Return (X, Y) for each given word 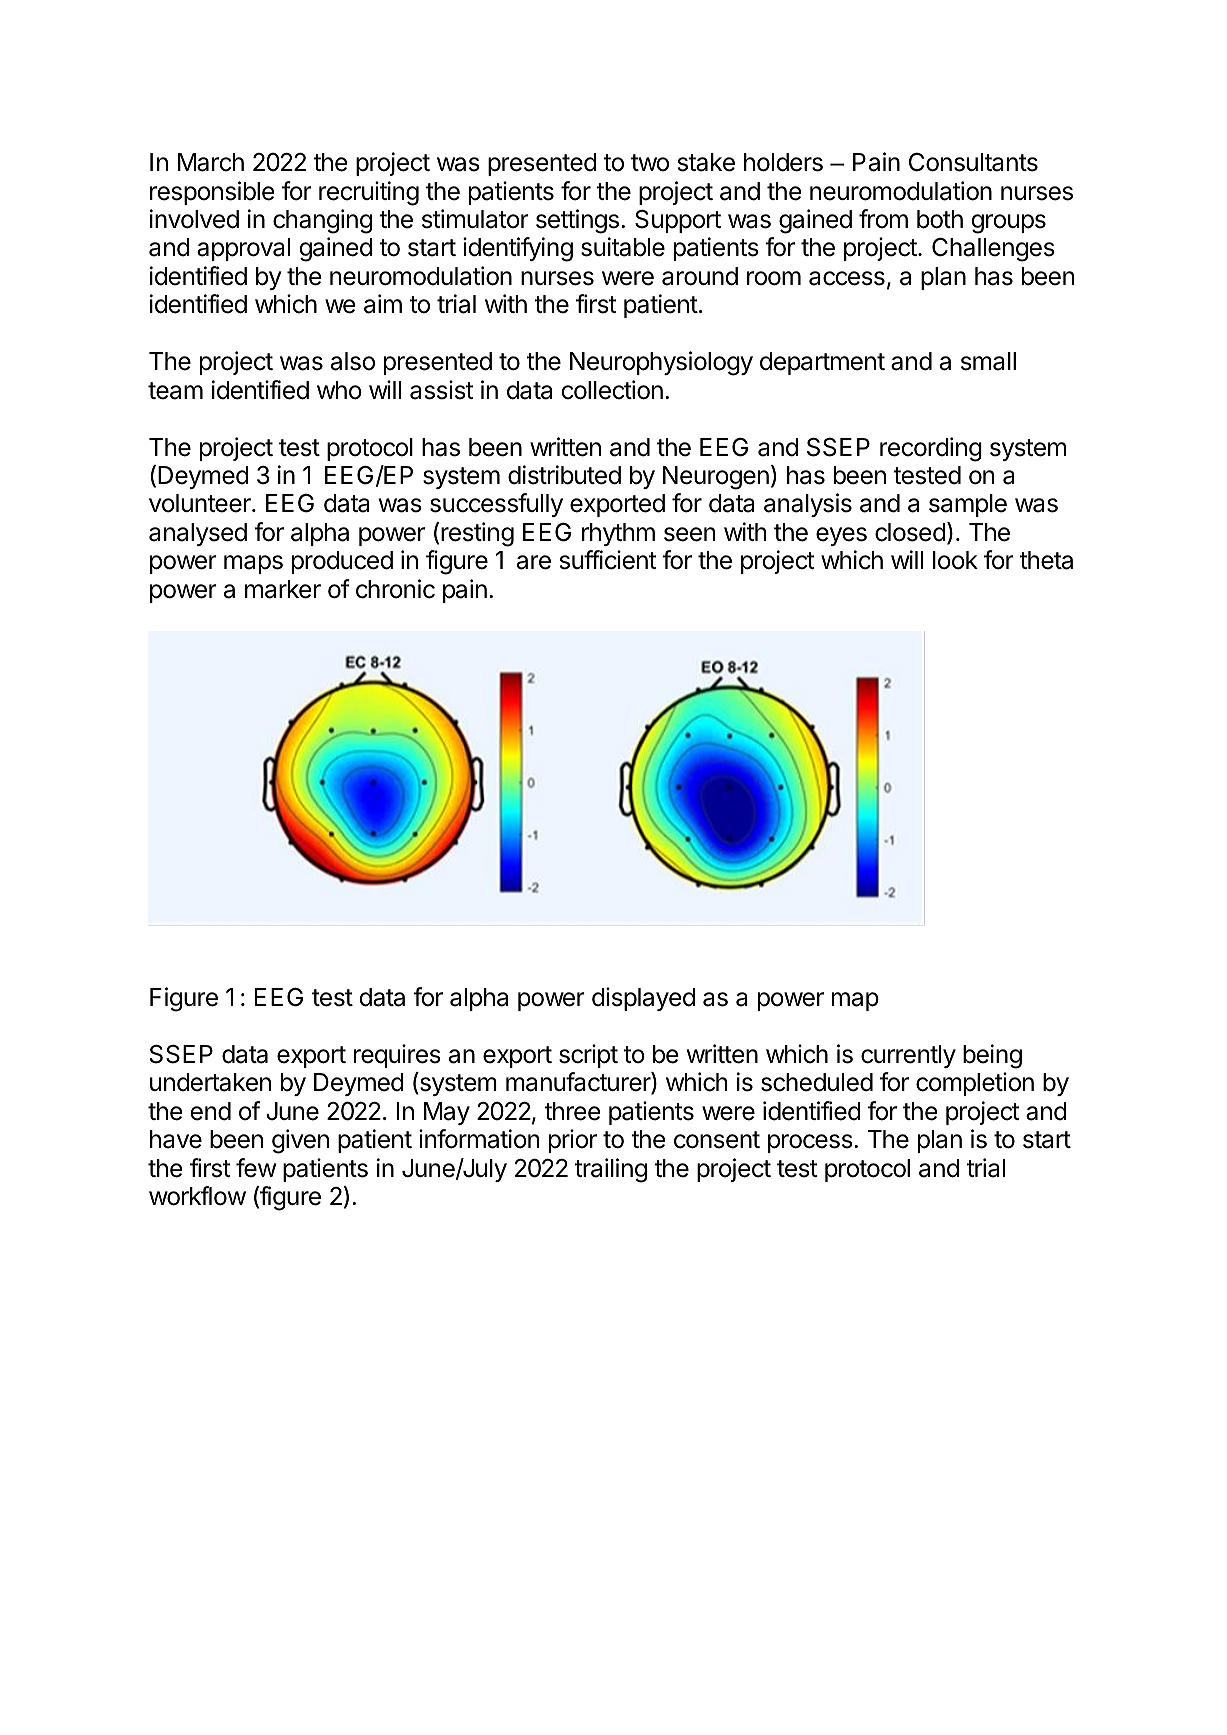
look (955, 560)
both (940, 219)
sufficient (608, 560)
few (256, 1168)
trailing (611, 1170)
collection (612, 390)
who (339, 390)
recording (931, 449)
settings (577, 221)
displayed (643, 999)
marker (283, 589)
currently (908, 1056)
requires (397, 1056)
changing (322, 221)
